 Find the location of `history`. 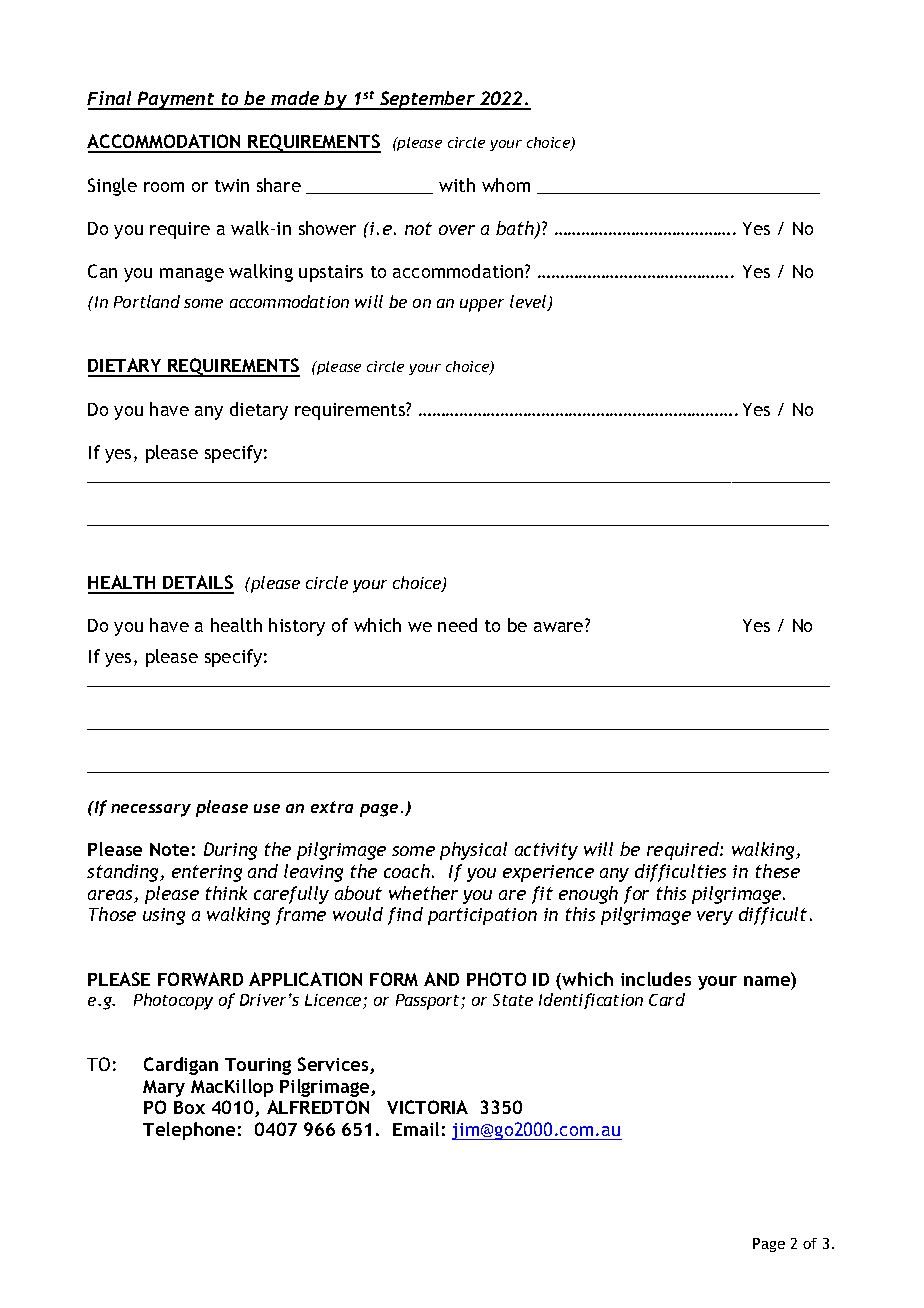

history is located at coordinates (297, 627).
